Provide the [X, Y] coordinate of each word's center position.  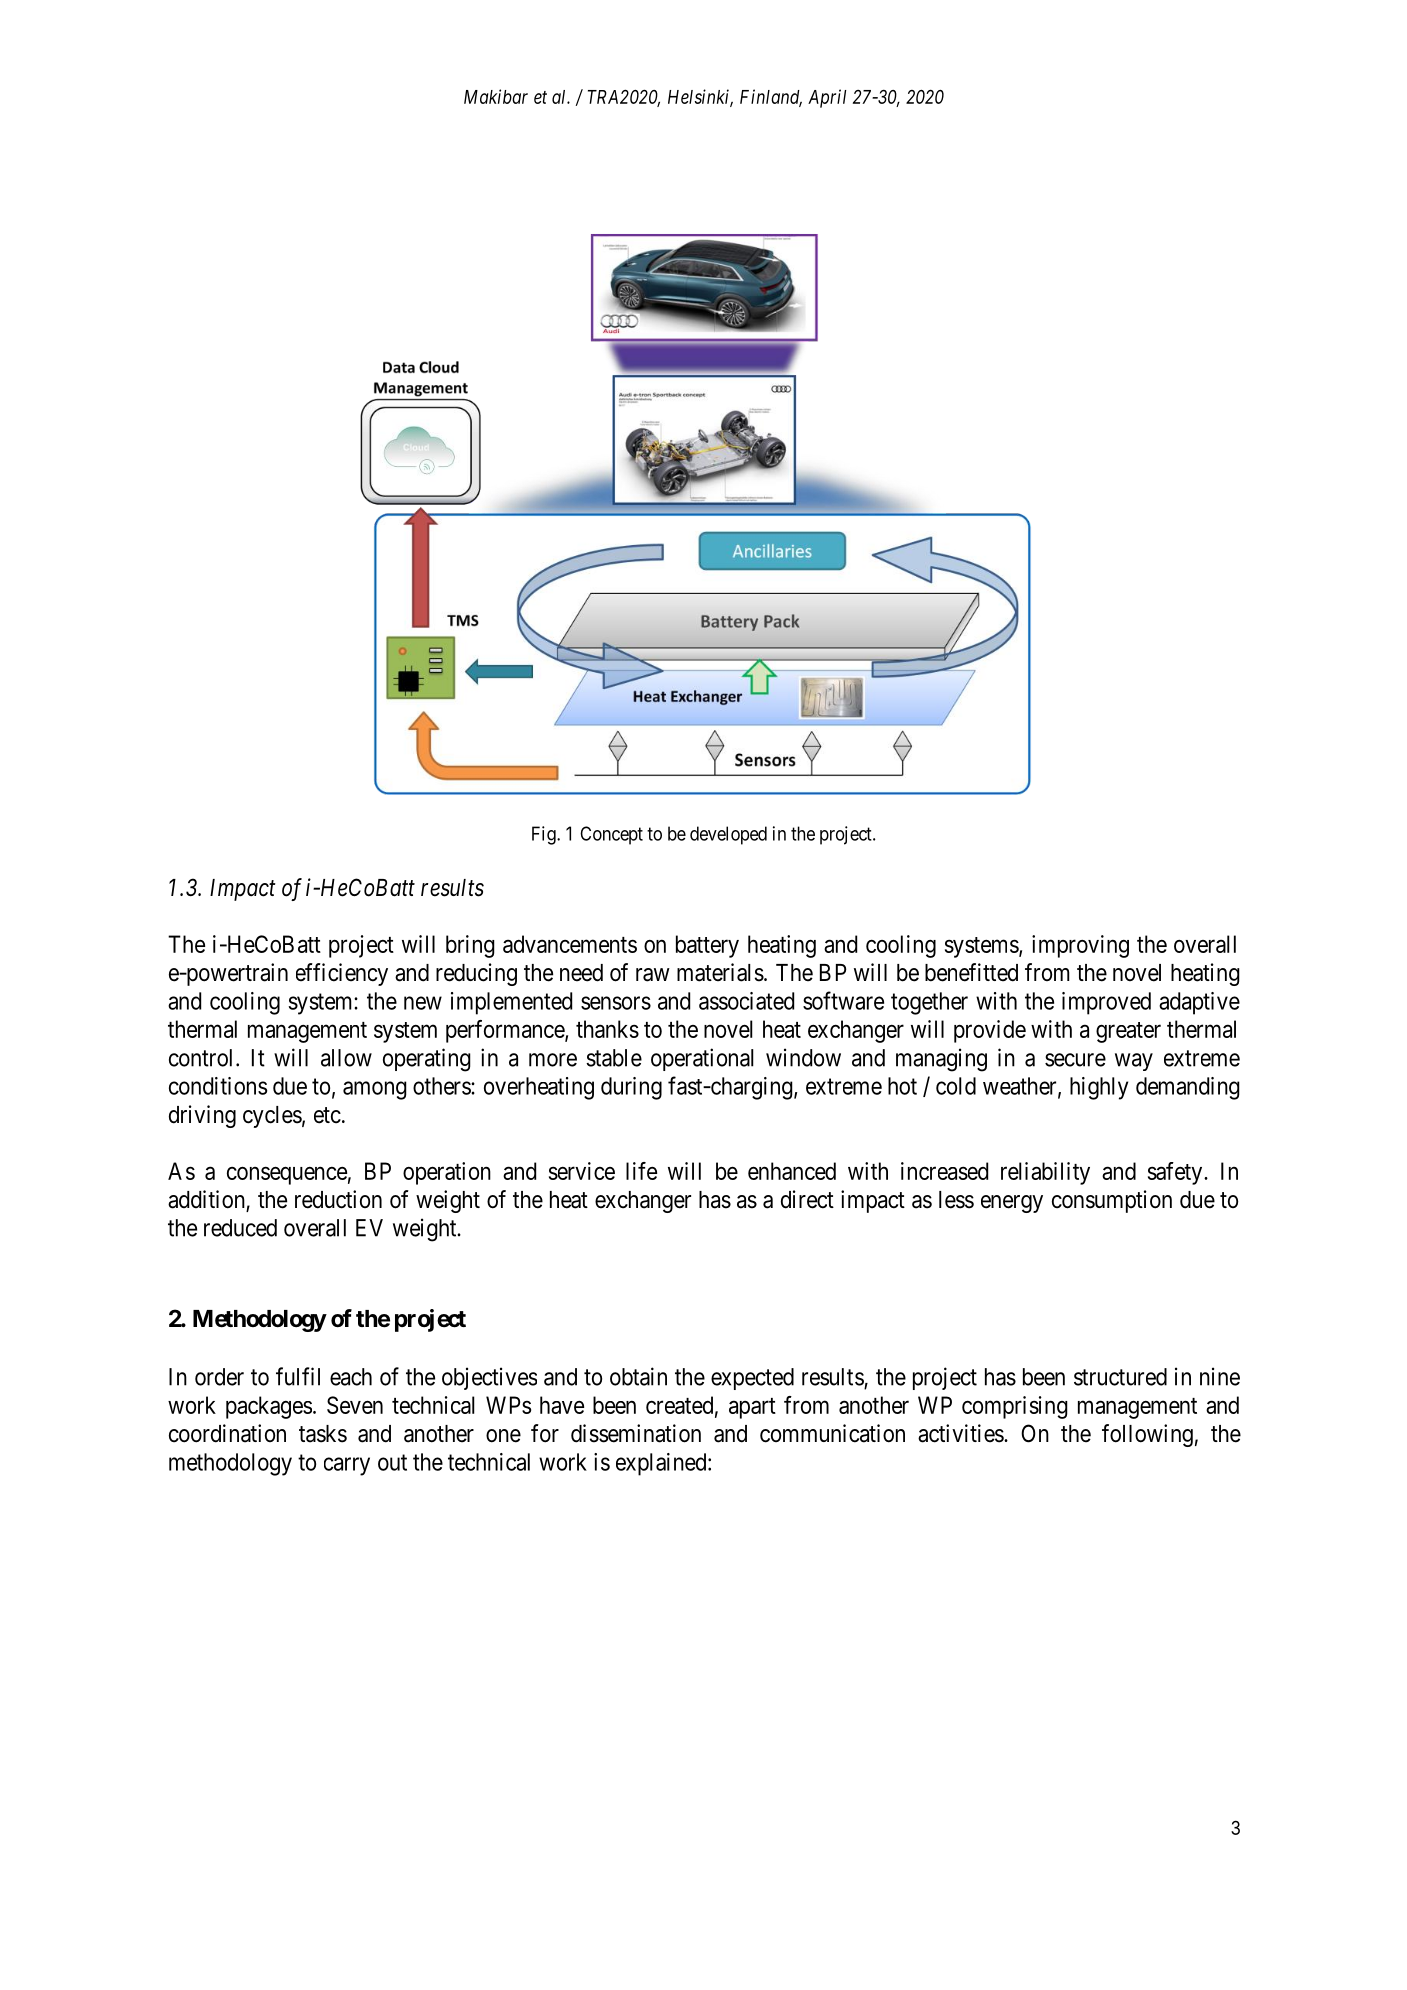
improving [1080, 946]
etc [327, 1115]
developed [728, 835]
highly [1099, 1088]
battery [707, 946]
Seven [355, 1405]
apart [752, 1408]
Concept [611, 835]
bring [470, 946]
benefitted [971, 972]
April [827, 98]
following [1147, 1435]
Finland [771, 97]
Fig [545, 835]
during [631, 1088]
